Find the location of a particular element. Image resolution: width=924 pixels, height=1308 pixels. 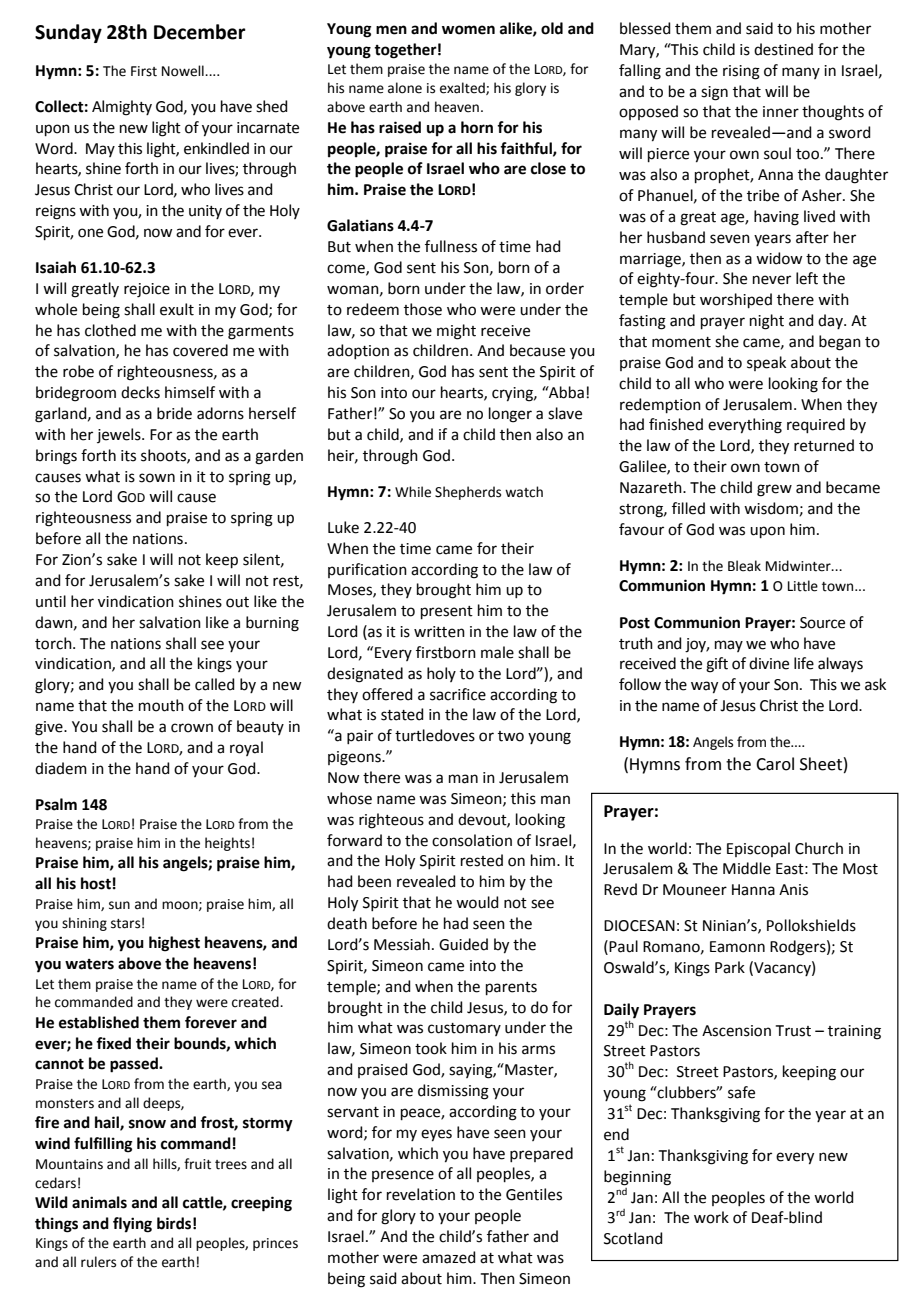

Guided is located at coordinates (463, 944).
